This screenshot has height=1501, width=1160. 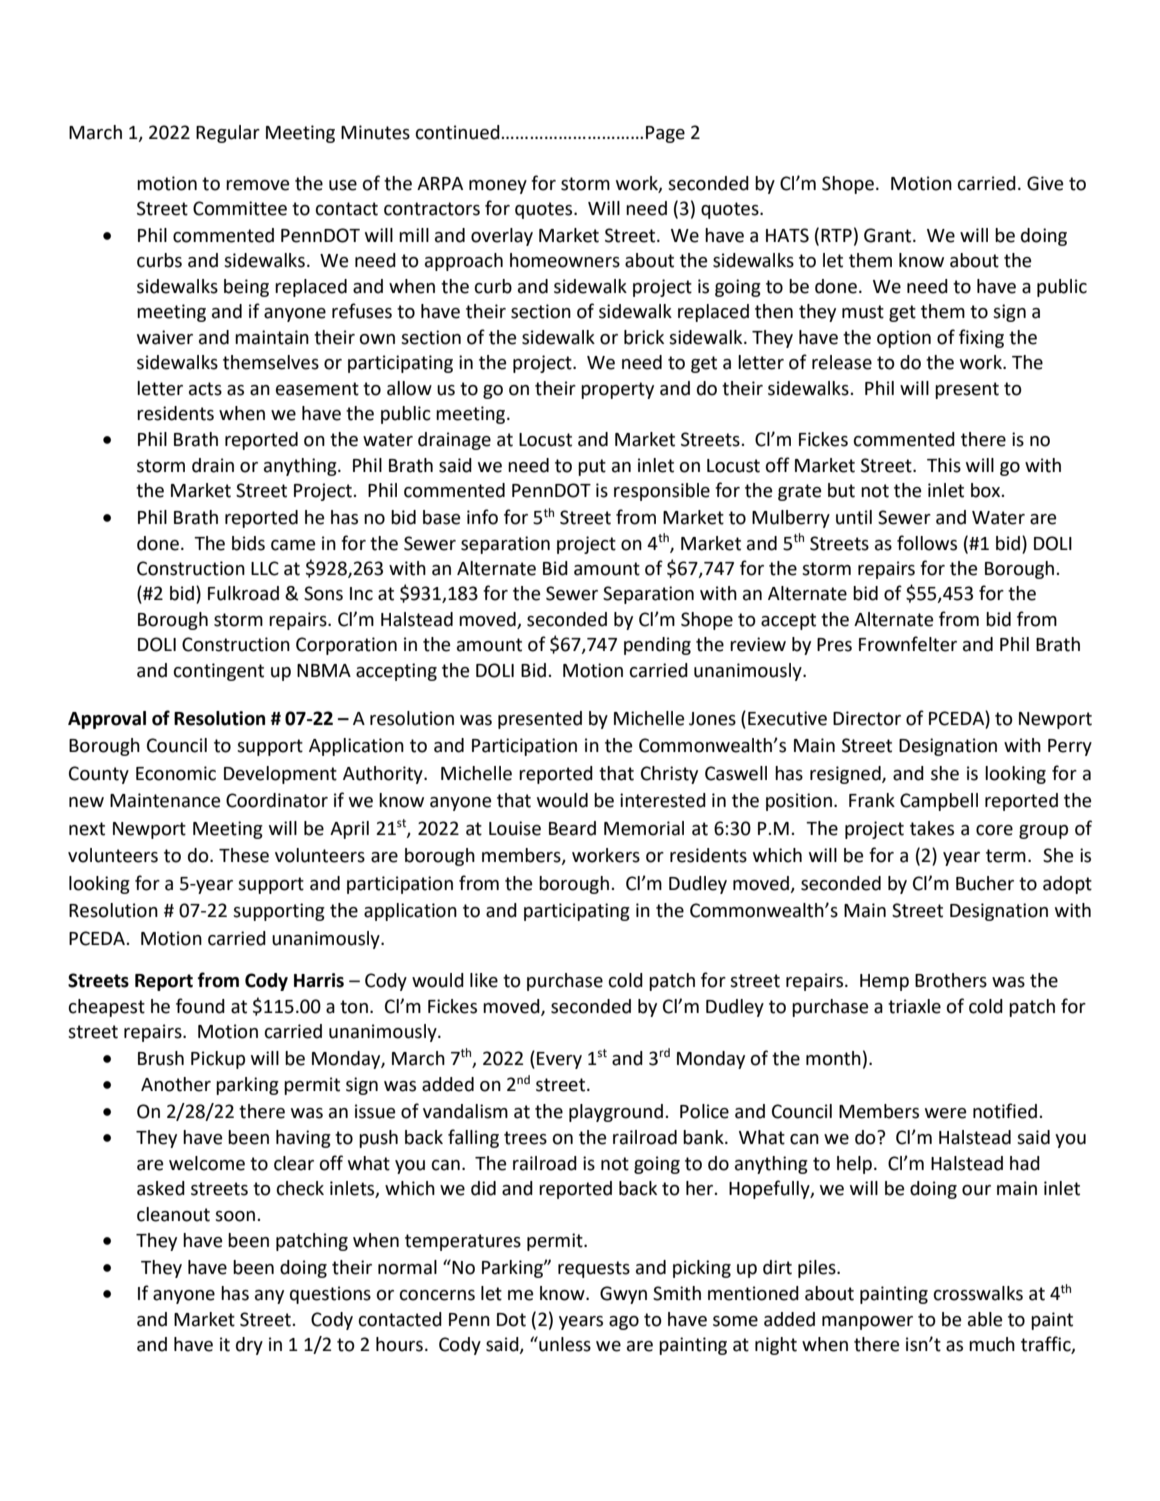 What do you see at coordinates (927, 543) in the screenshot?
I see `follows` at bounding box center [927, 543].
